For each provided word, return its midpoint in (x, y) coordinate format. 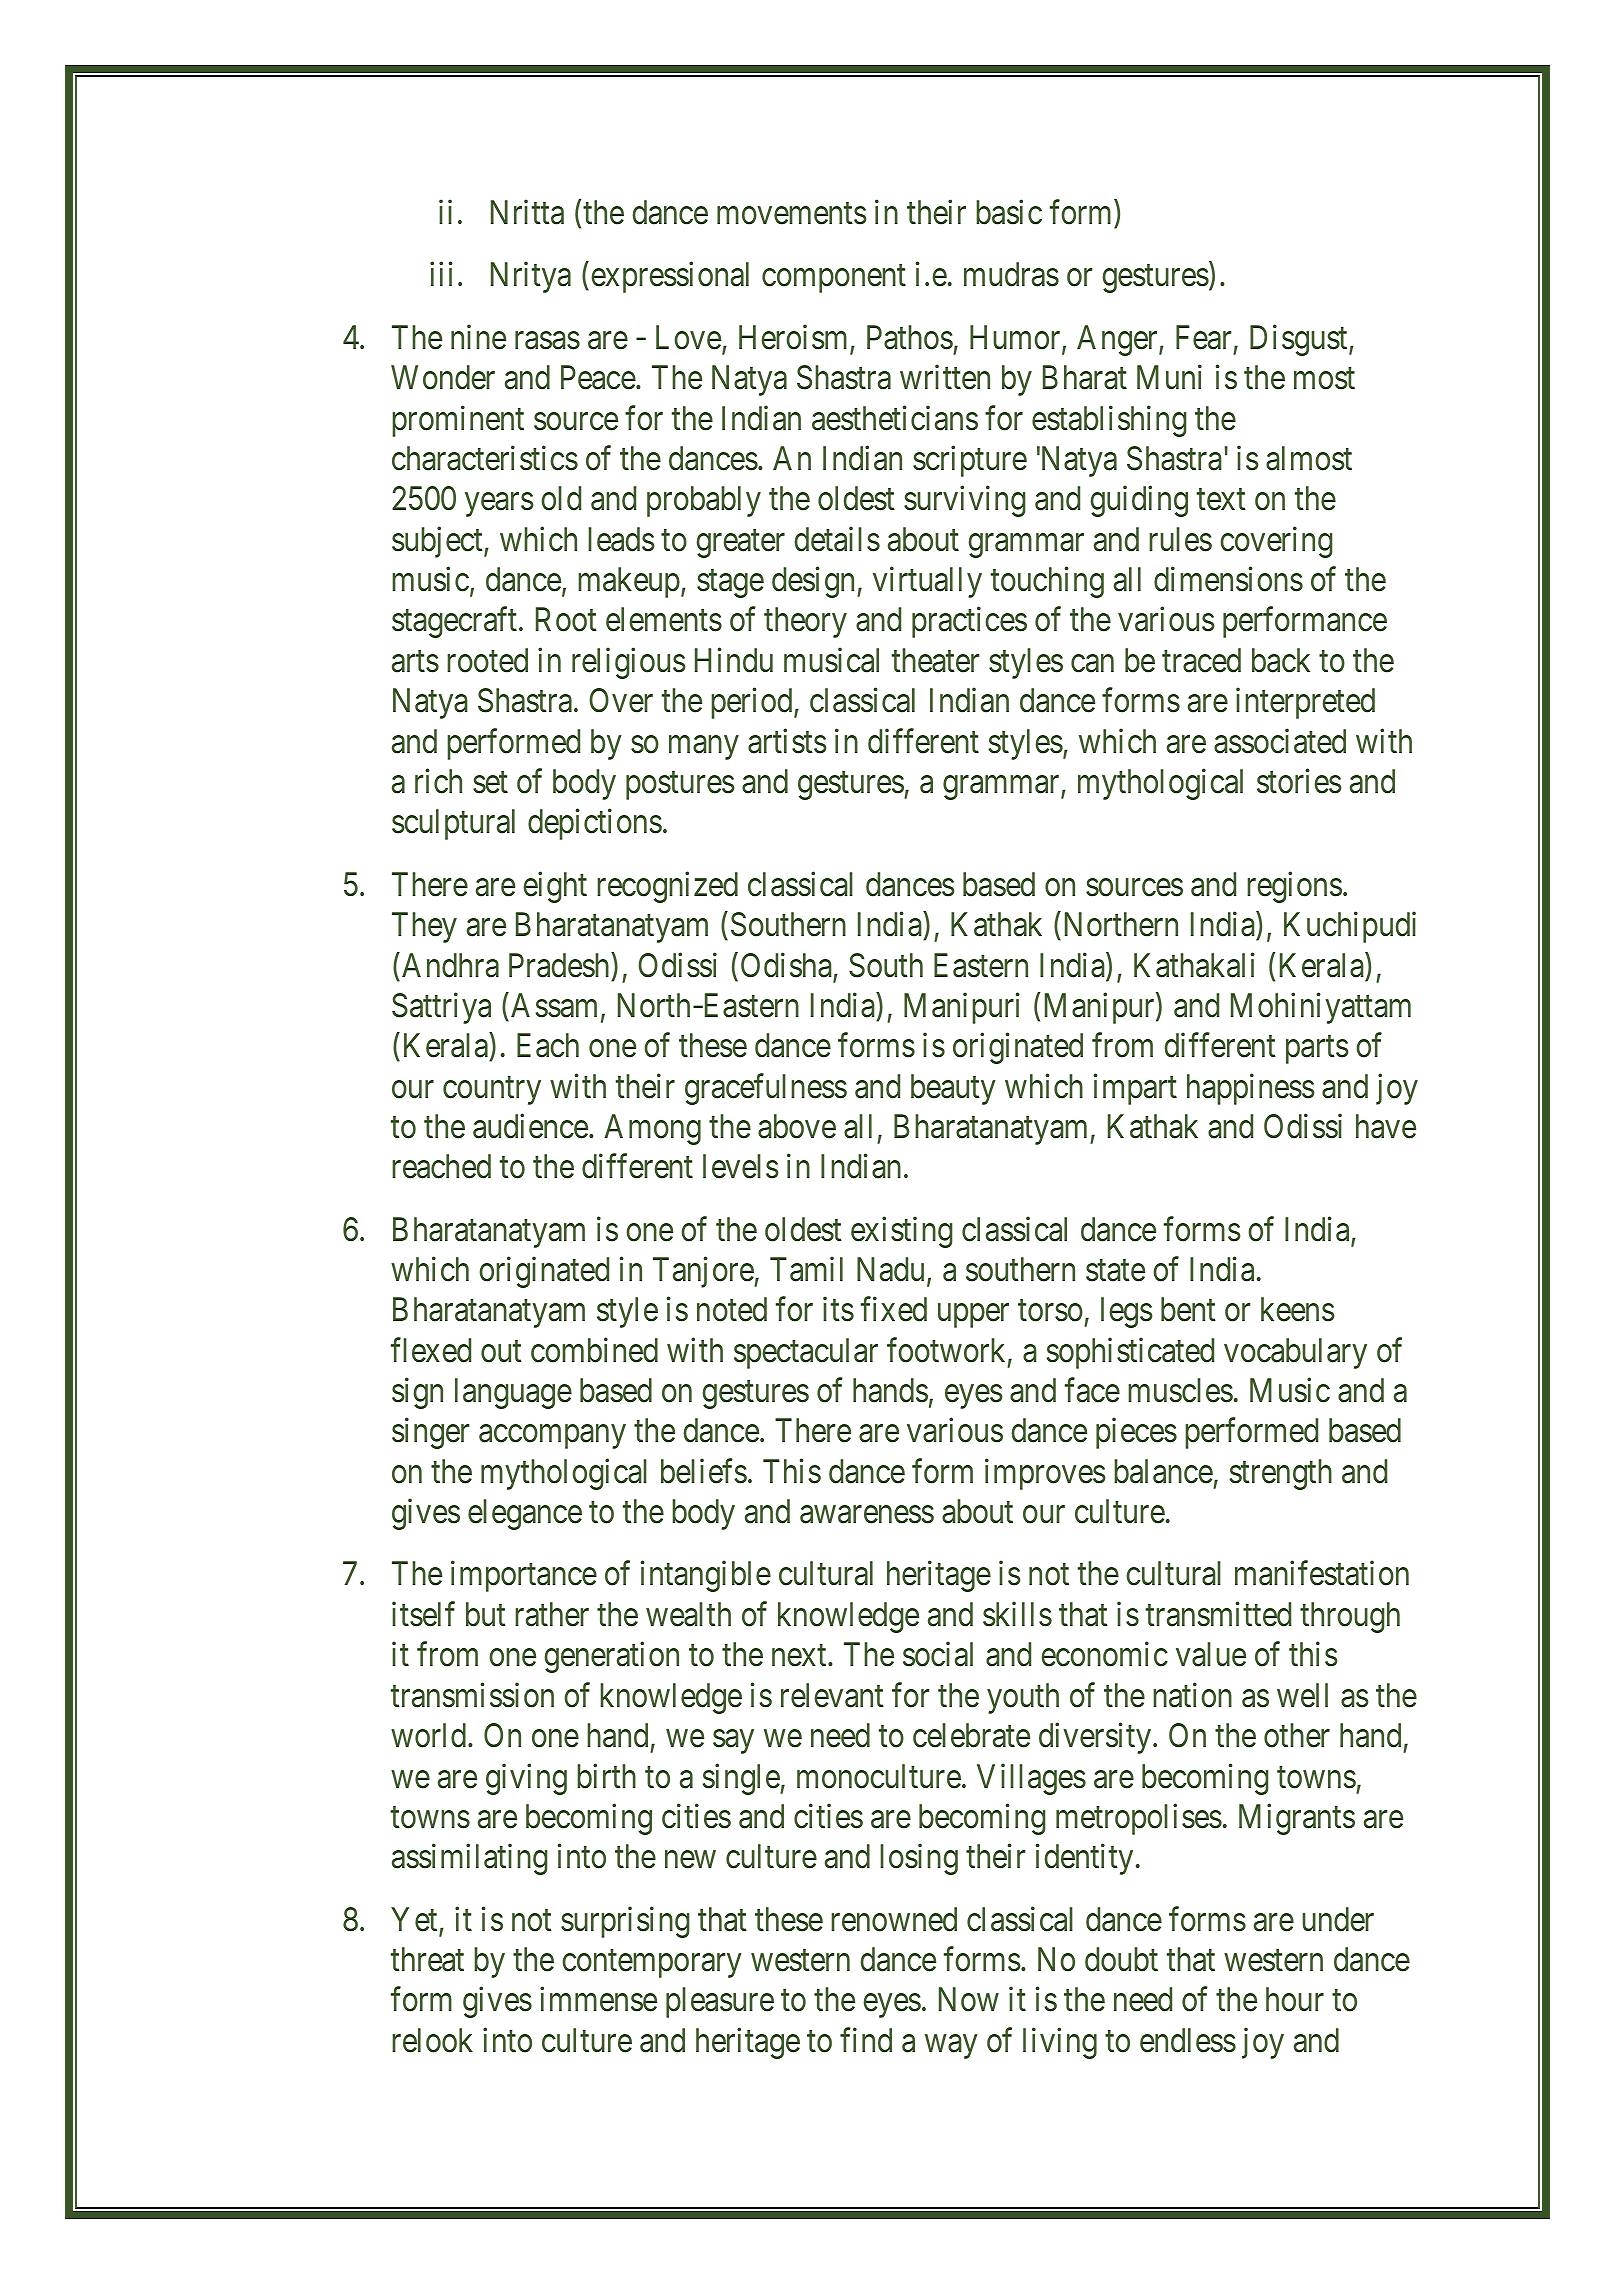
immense (598, 1999)
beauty (953, 1089)
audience (530, 1126)
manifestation (1322, 1573)
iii (441, 274)
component (834, 279)
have (1386, 1126)
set (490, 783)
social (938, 1654)
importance (524, 1576)
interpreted (1305, 703)
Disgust (1300, 340)
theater (935, 660)
